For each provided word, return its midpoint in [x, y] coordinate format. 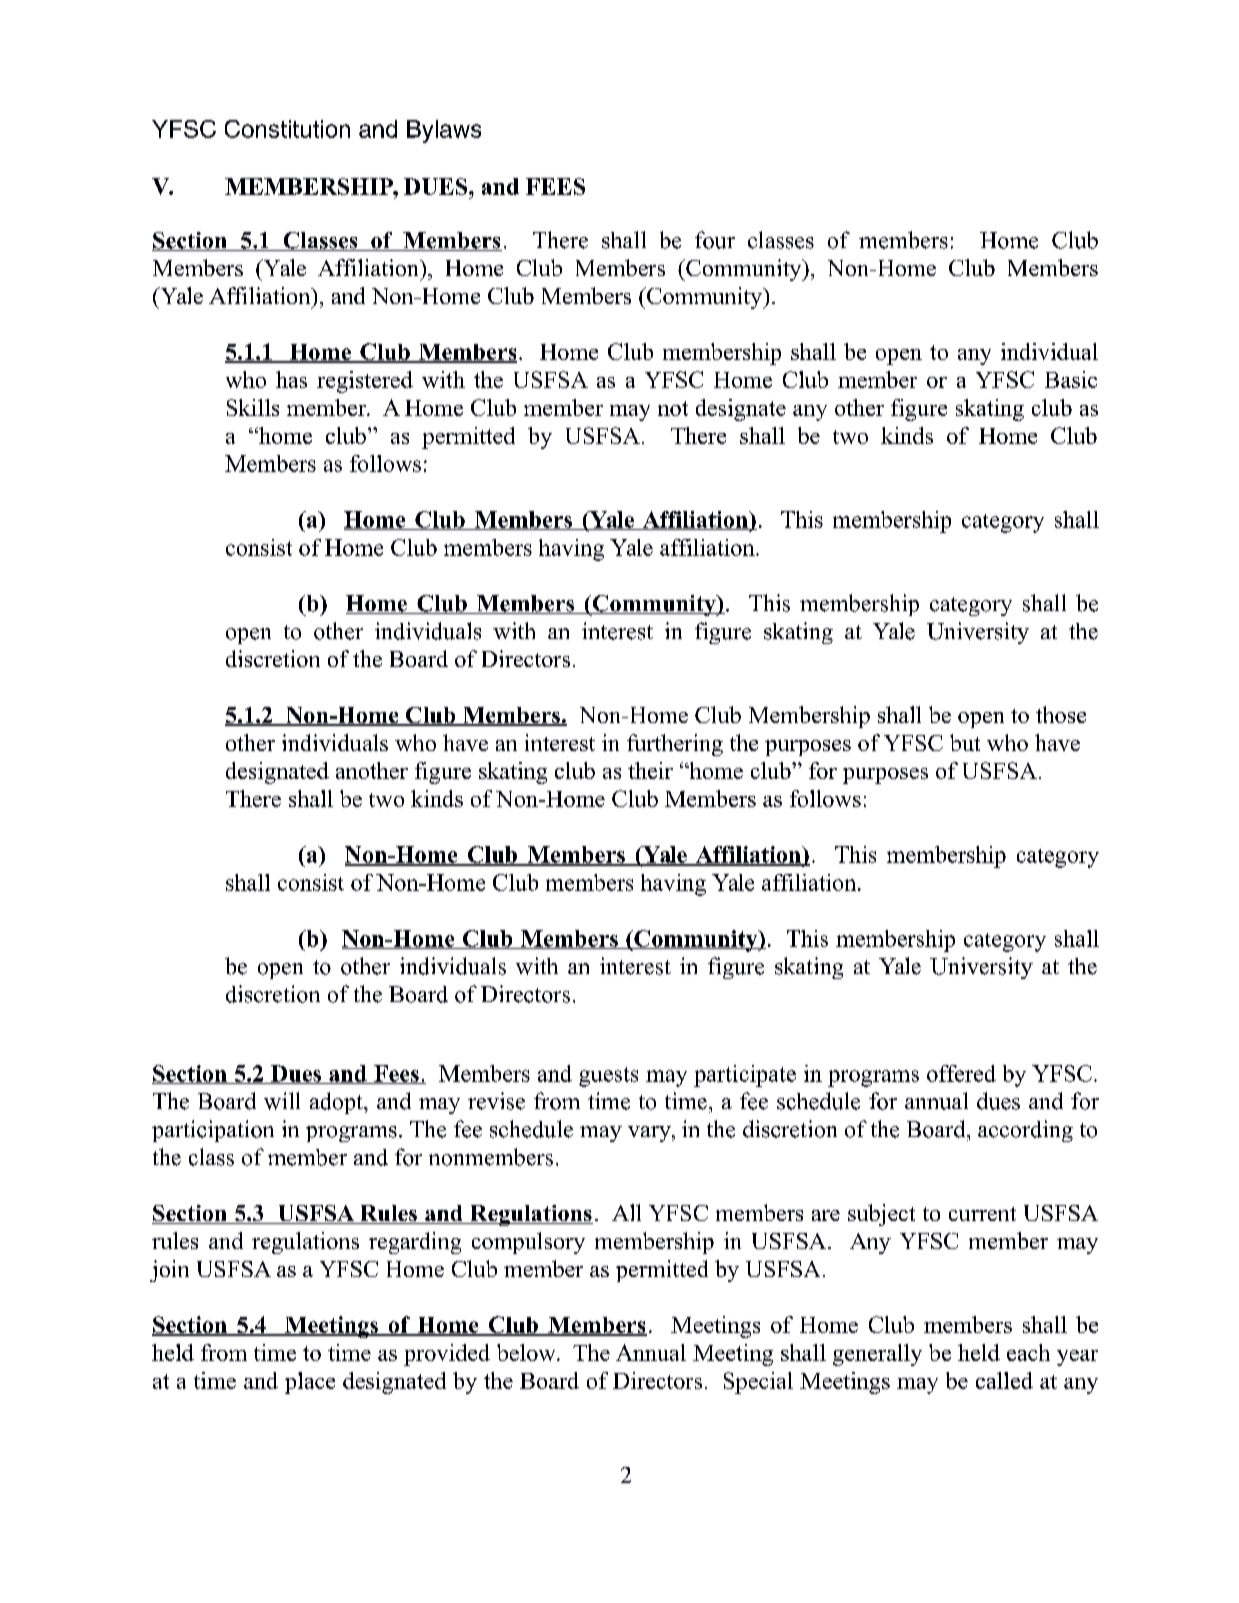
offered [961, 1073]
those [1061, 714]
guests [608, 1077]
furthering [675, 745]
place [310, 1383]
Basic [1071, 379]
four [715, 240]
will [282, 1101]
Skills [253, 407]
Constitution [287, 129]
